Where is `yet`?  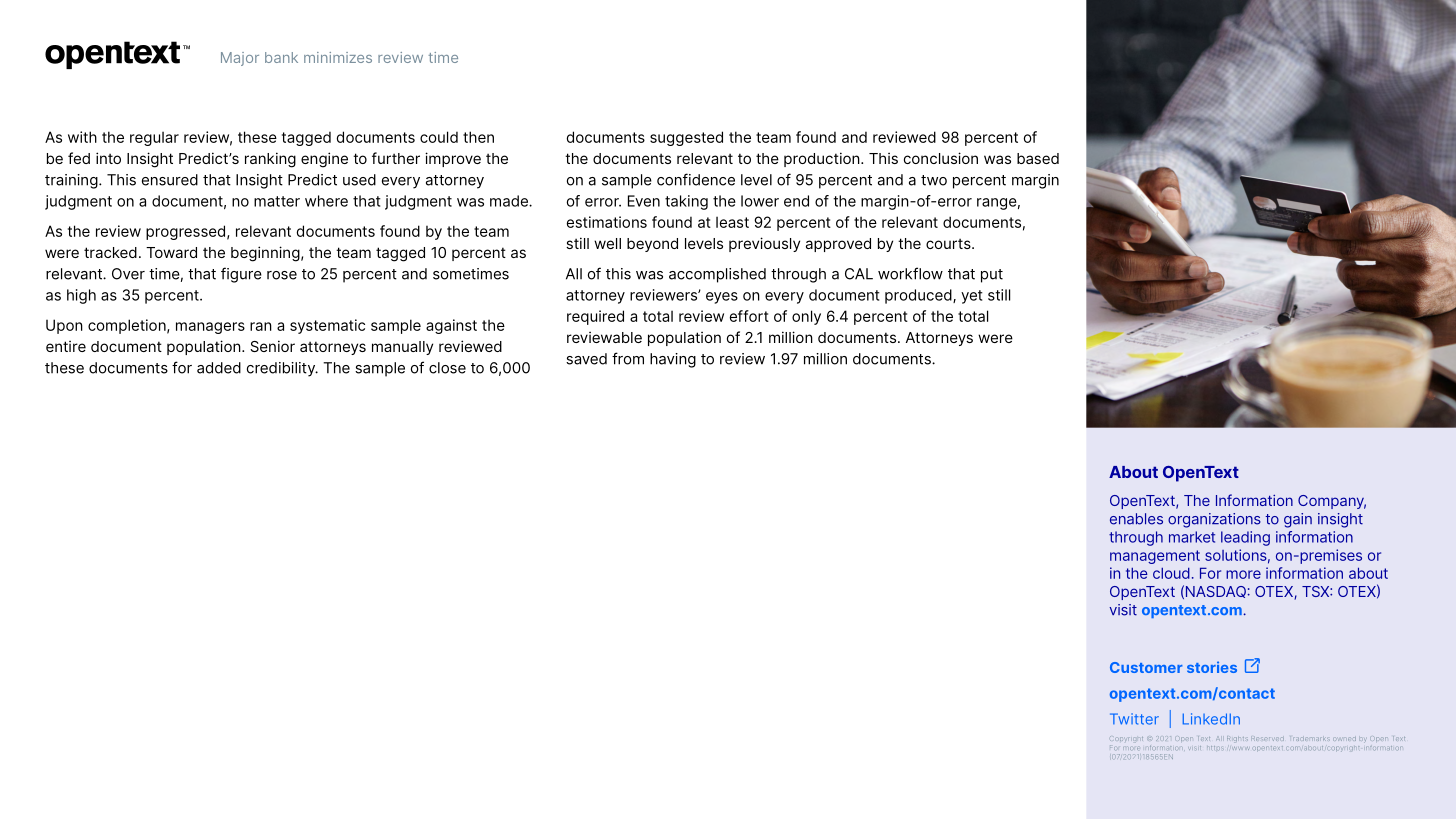
yet is located at coordinates (972, 297).
